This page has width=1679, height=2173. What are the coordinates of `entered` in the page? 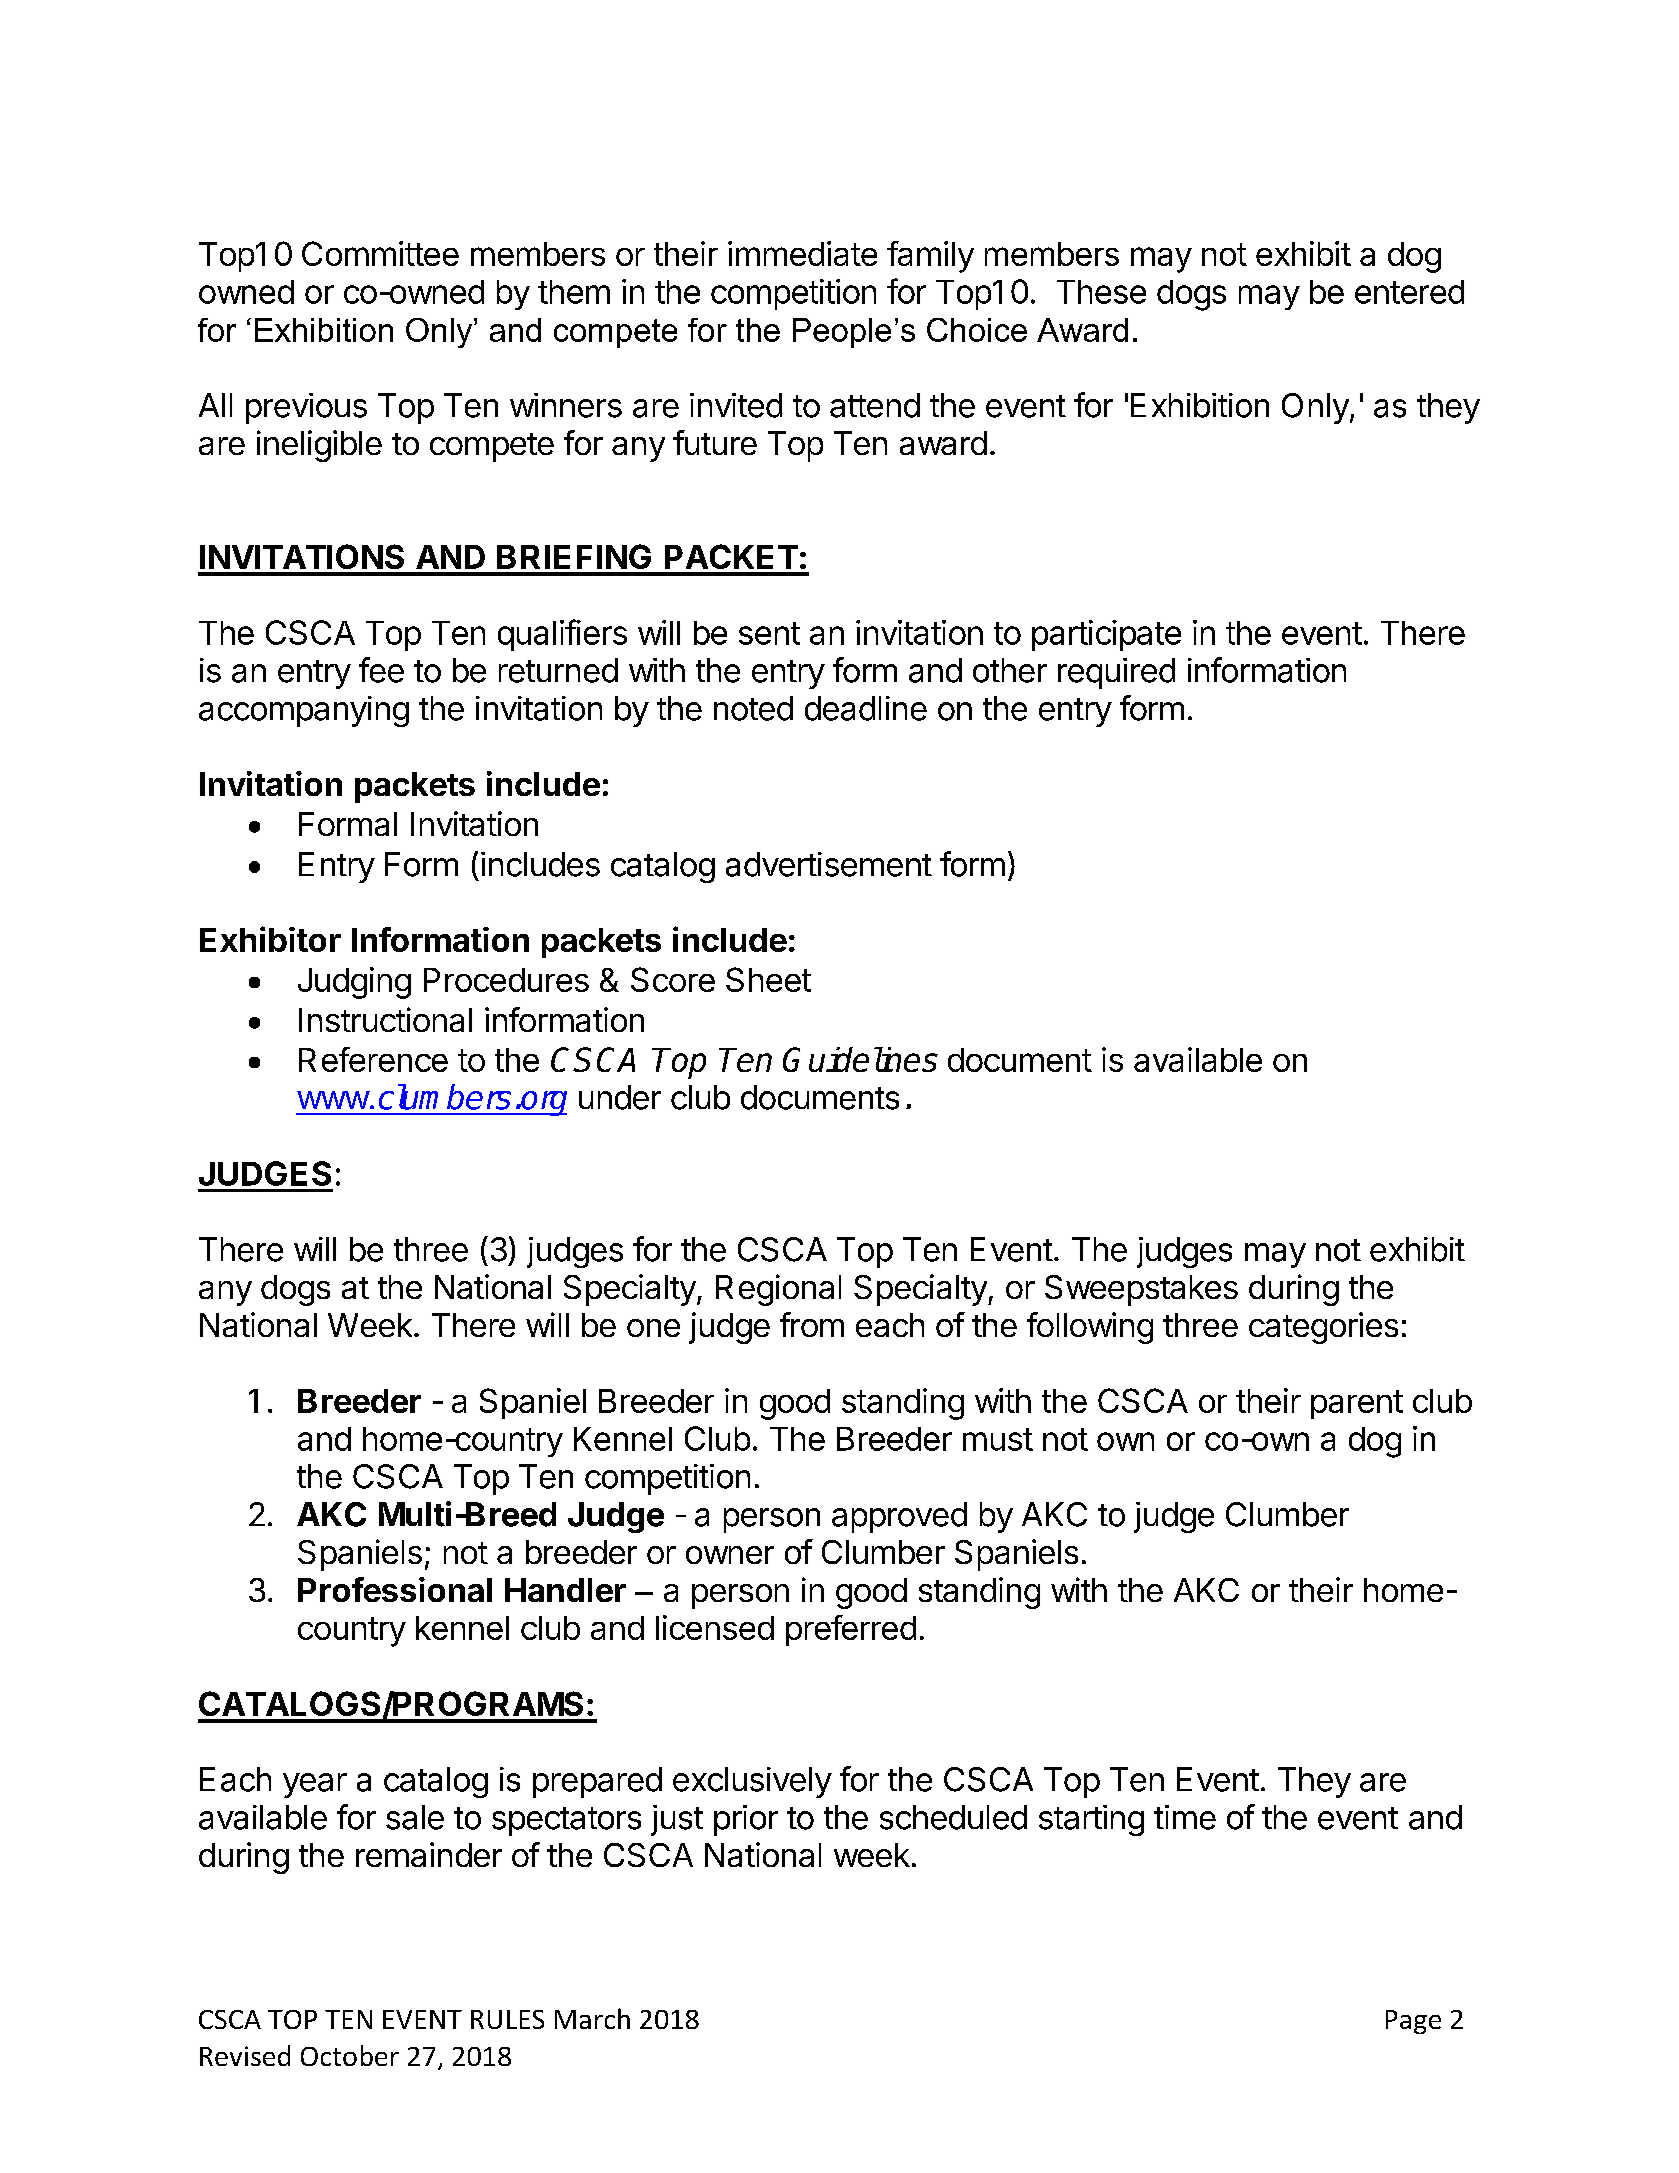 It's located at (1409, 292).
